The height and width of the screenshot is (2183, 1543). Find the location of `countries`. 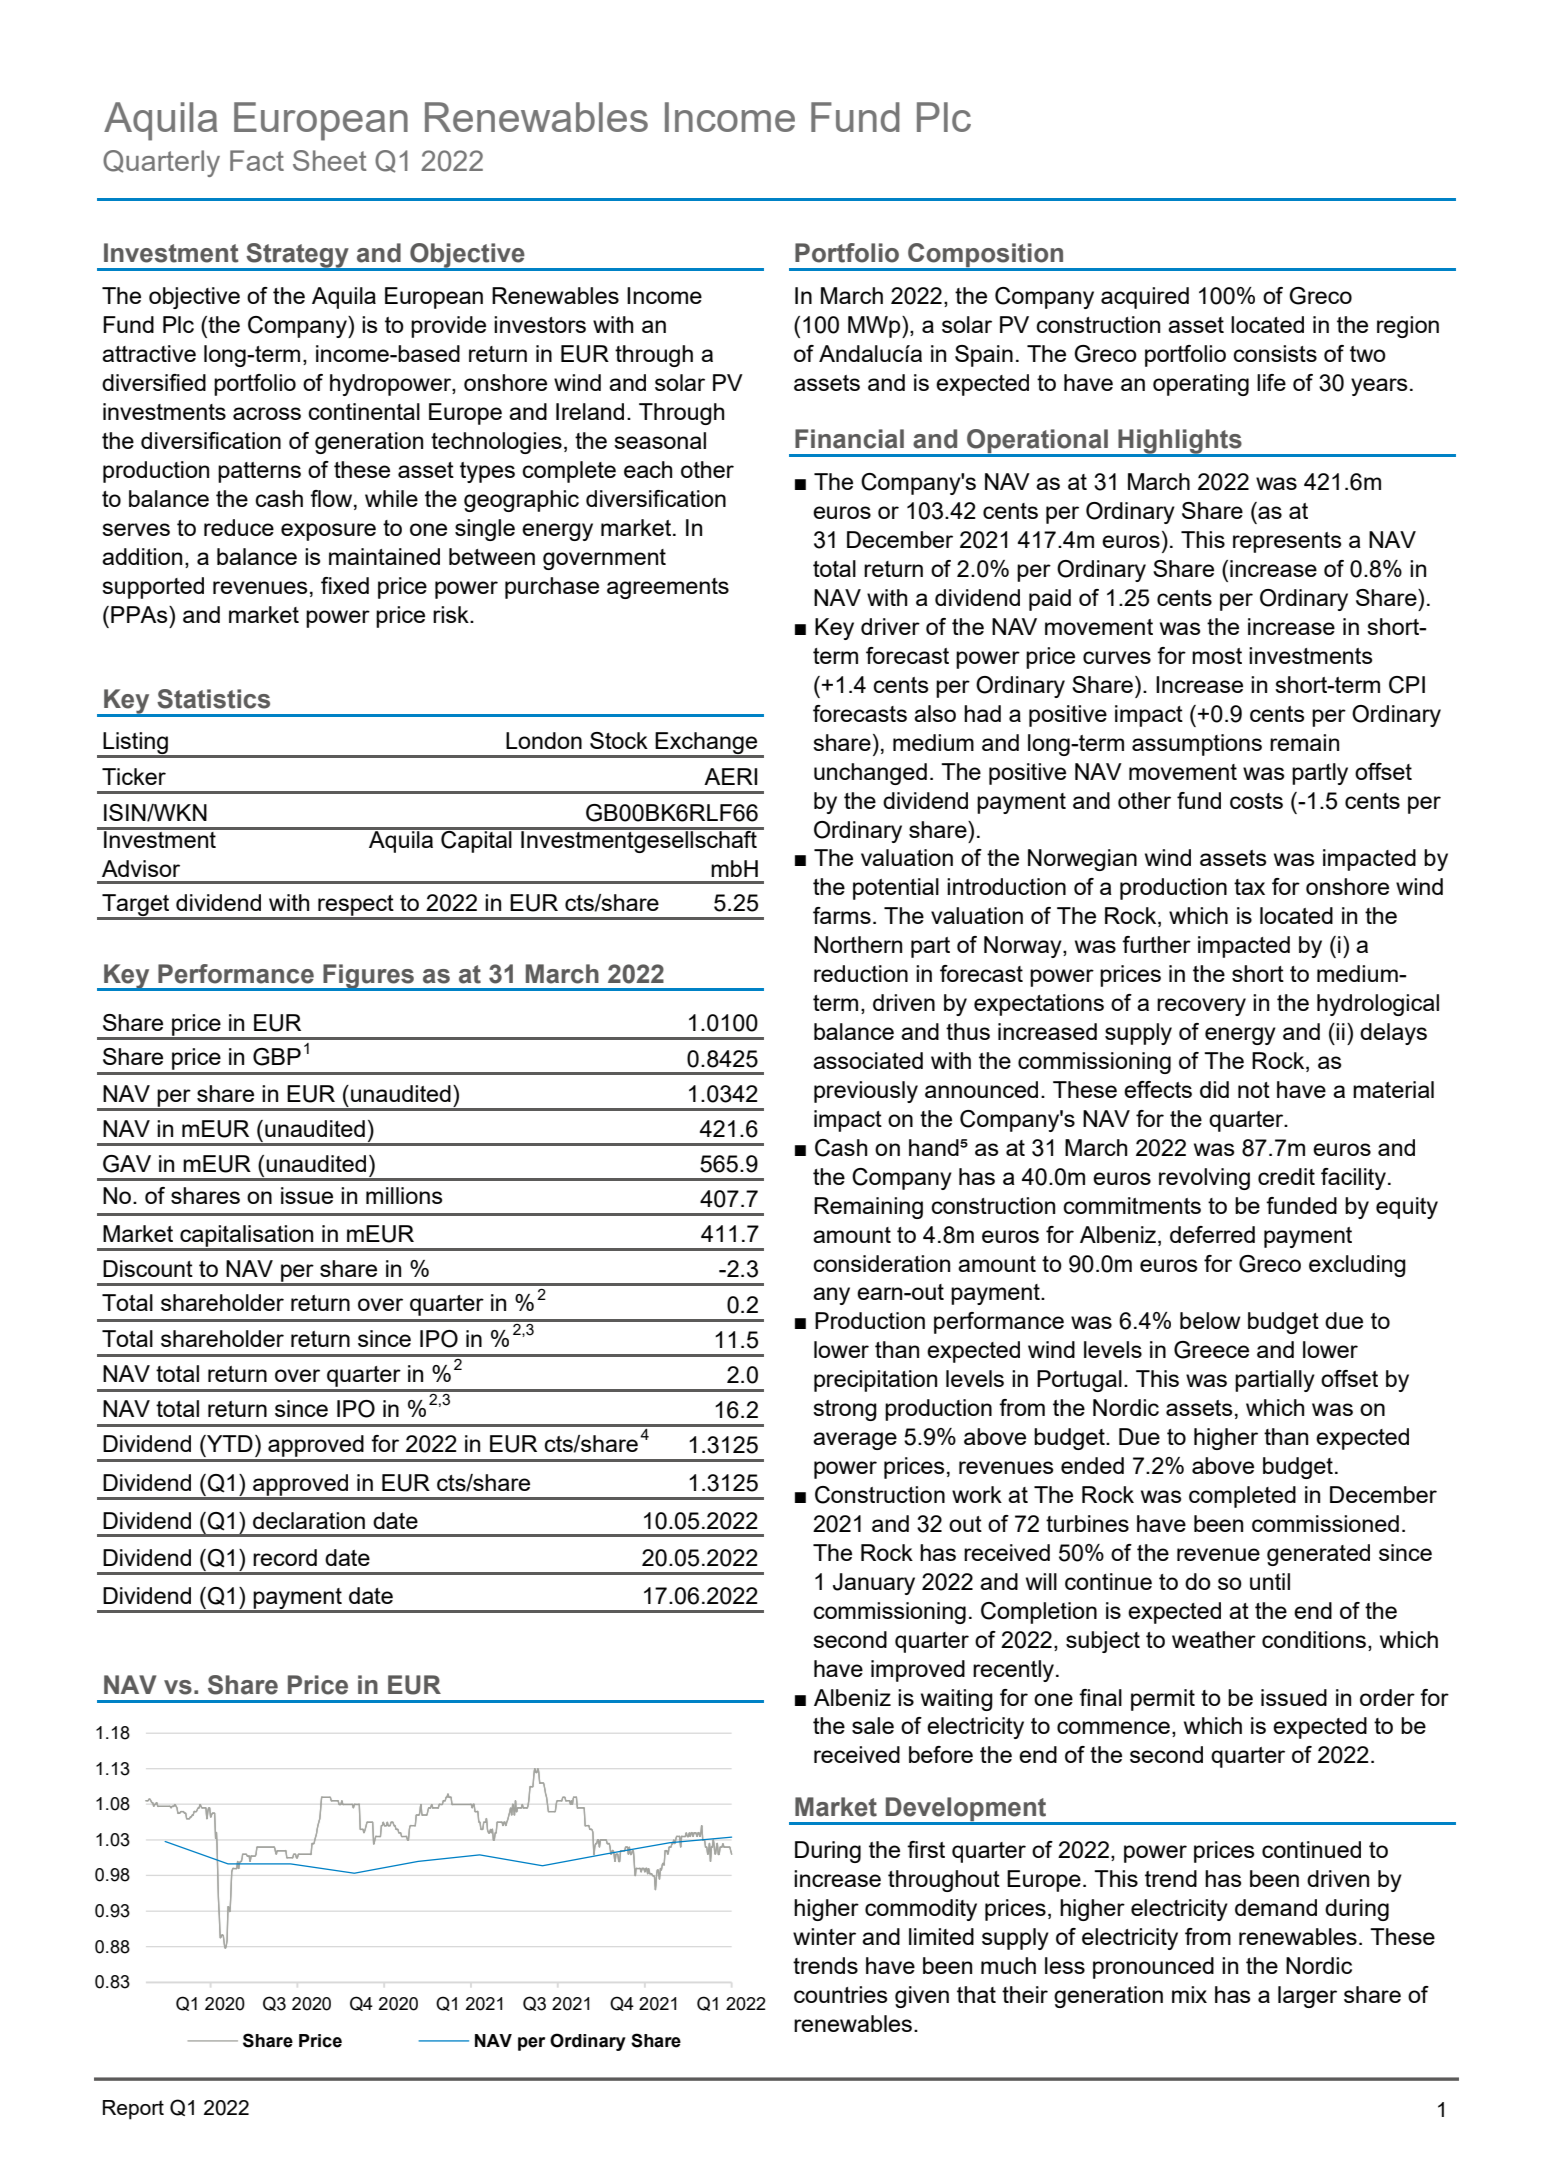

countries is located at coordinates (841, 1994).
